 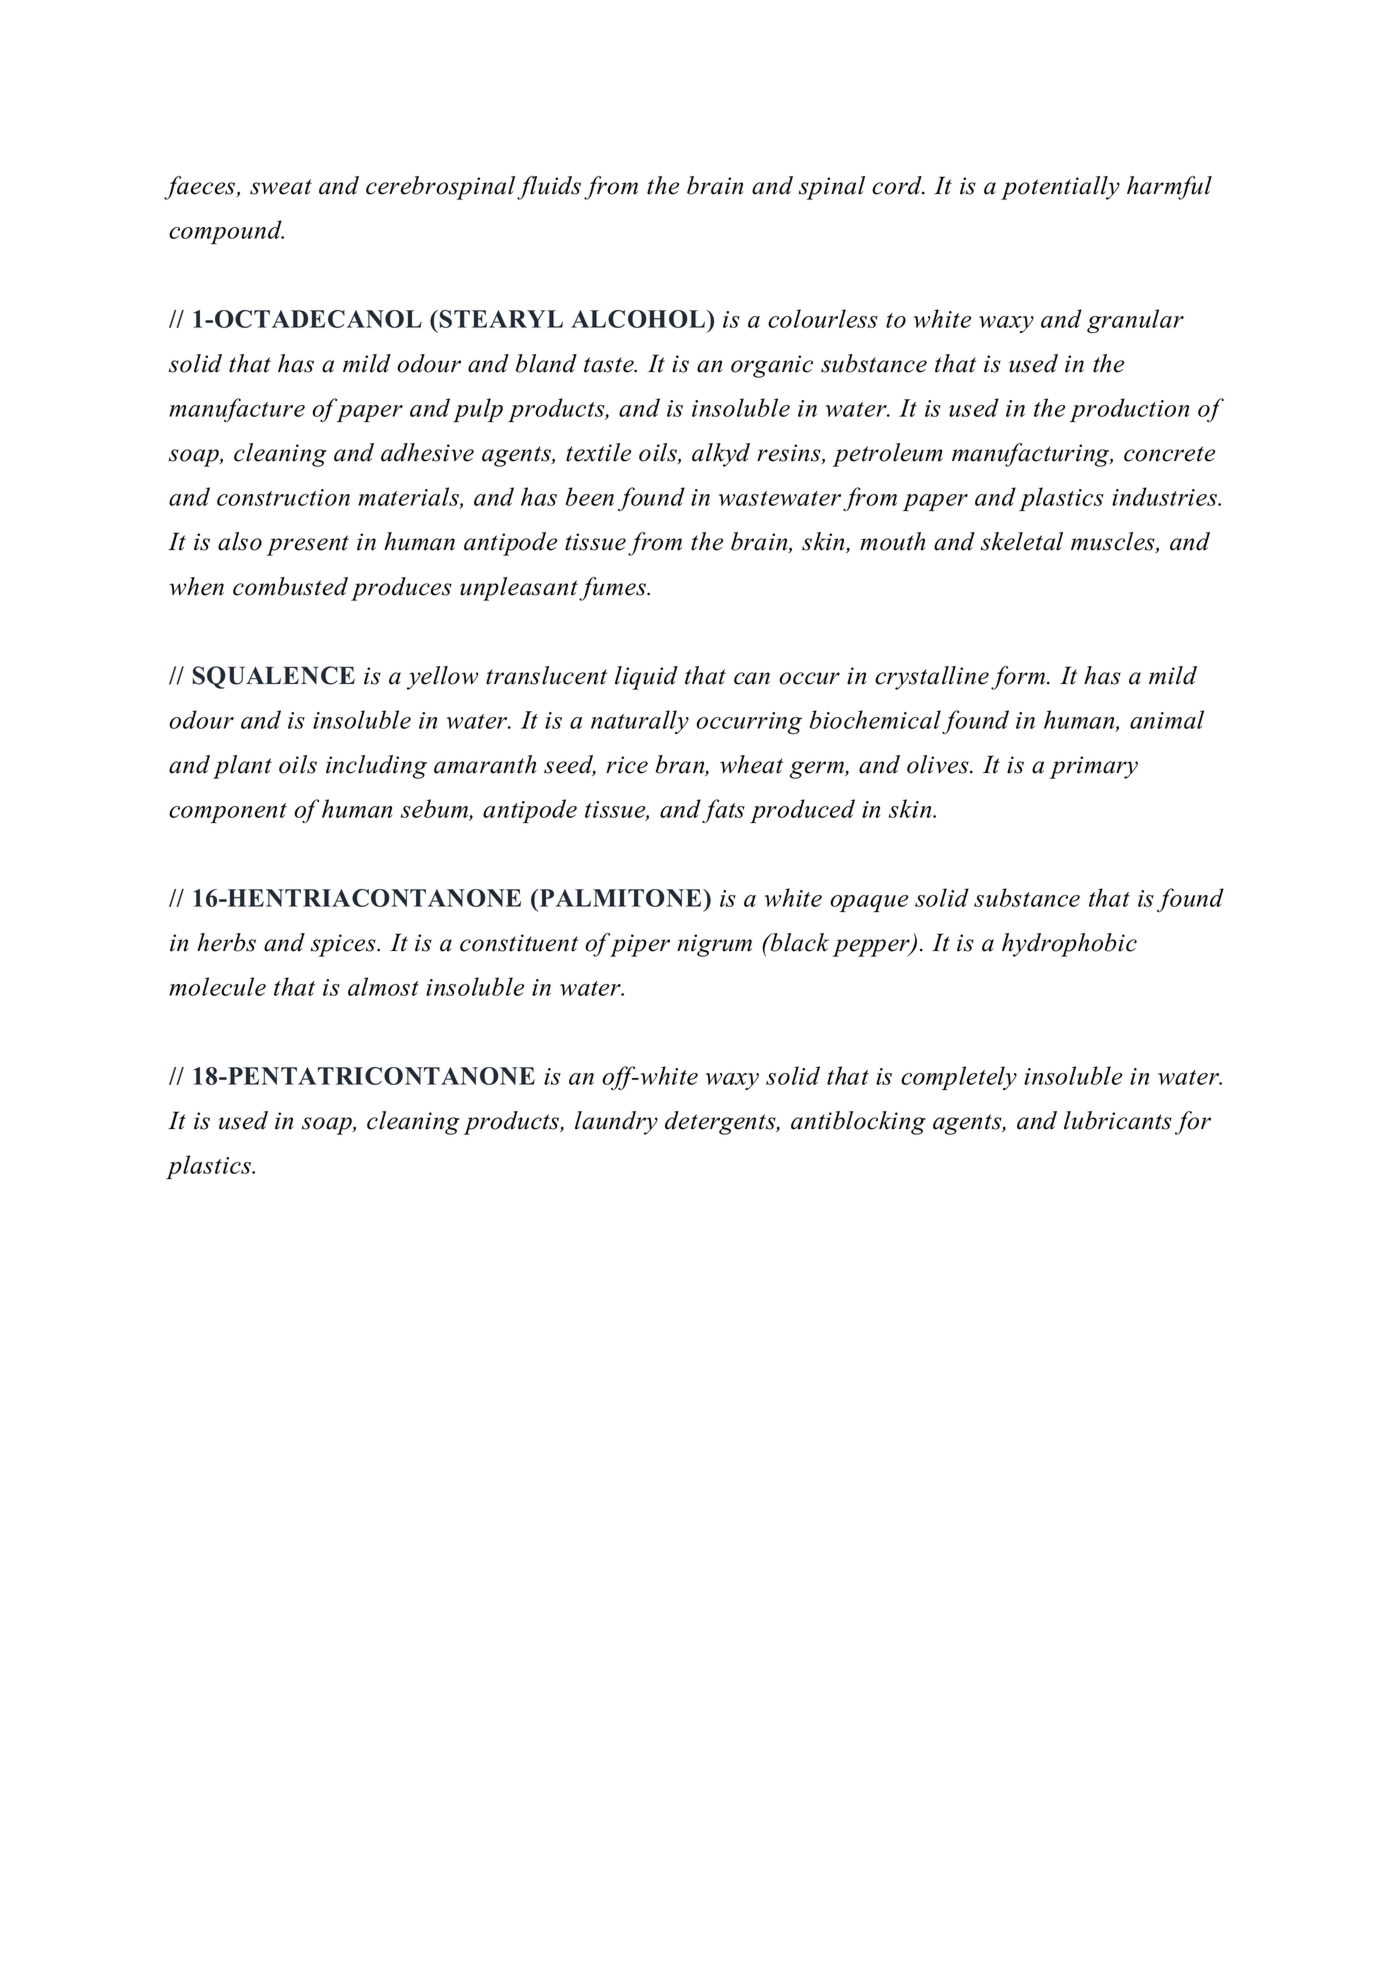 I want to click on skeletal, so click(x=1022, y=541).
